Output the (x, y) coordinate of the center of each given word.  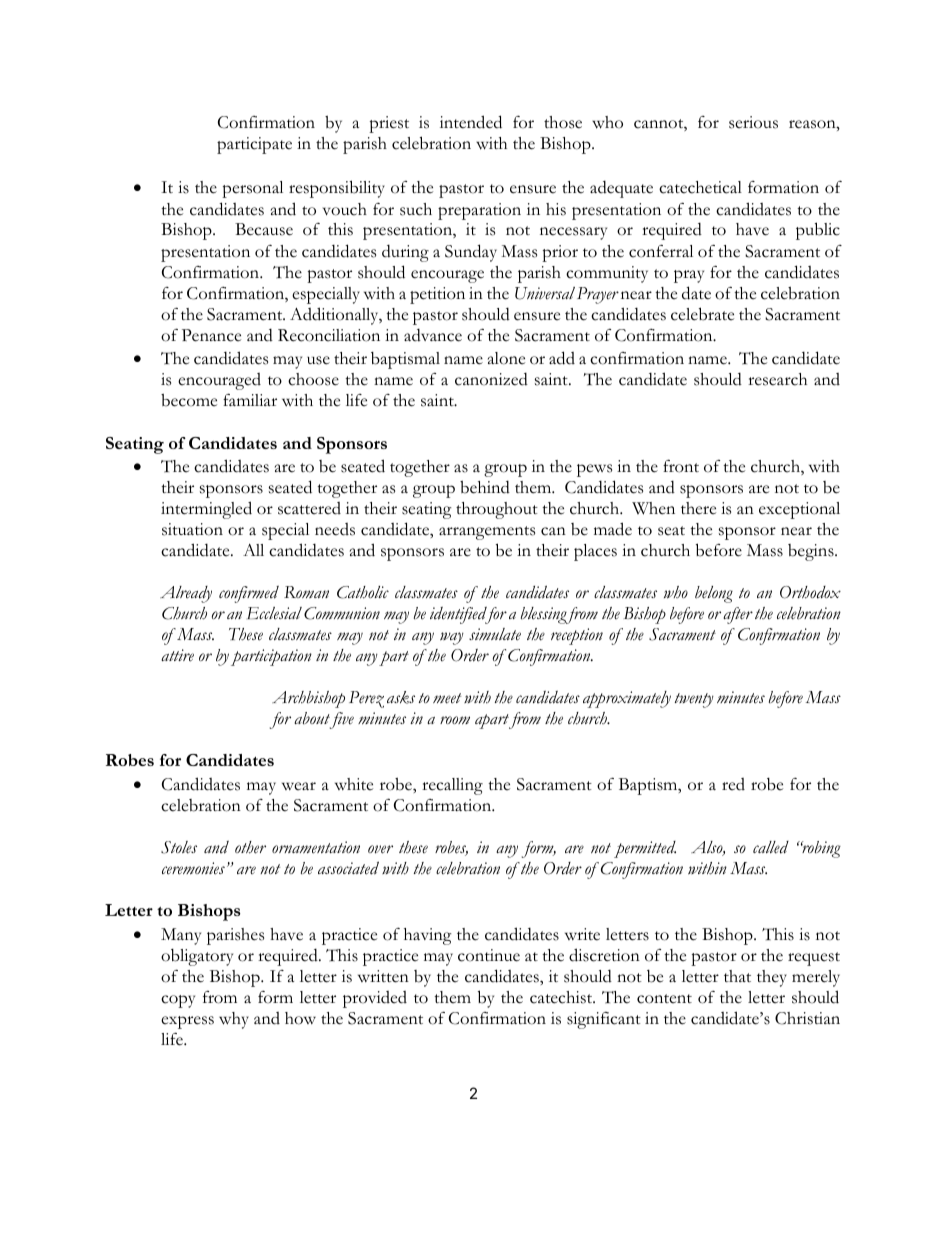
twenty (694, 700)
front (681, 466)
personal (252, 189)
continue (489, 955)
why (234, 1020)
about (313, 720)
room (455, 720)
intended (471, 122)
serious (753, 122)
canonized (491, 379)
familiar (250, 400)
